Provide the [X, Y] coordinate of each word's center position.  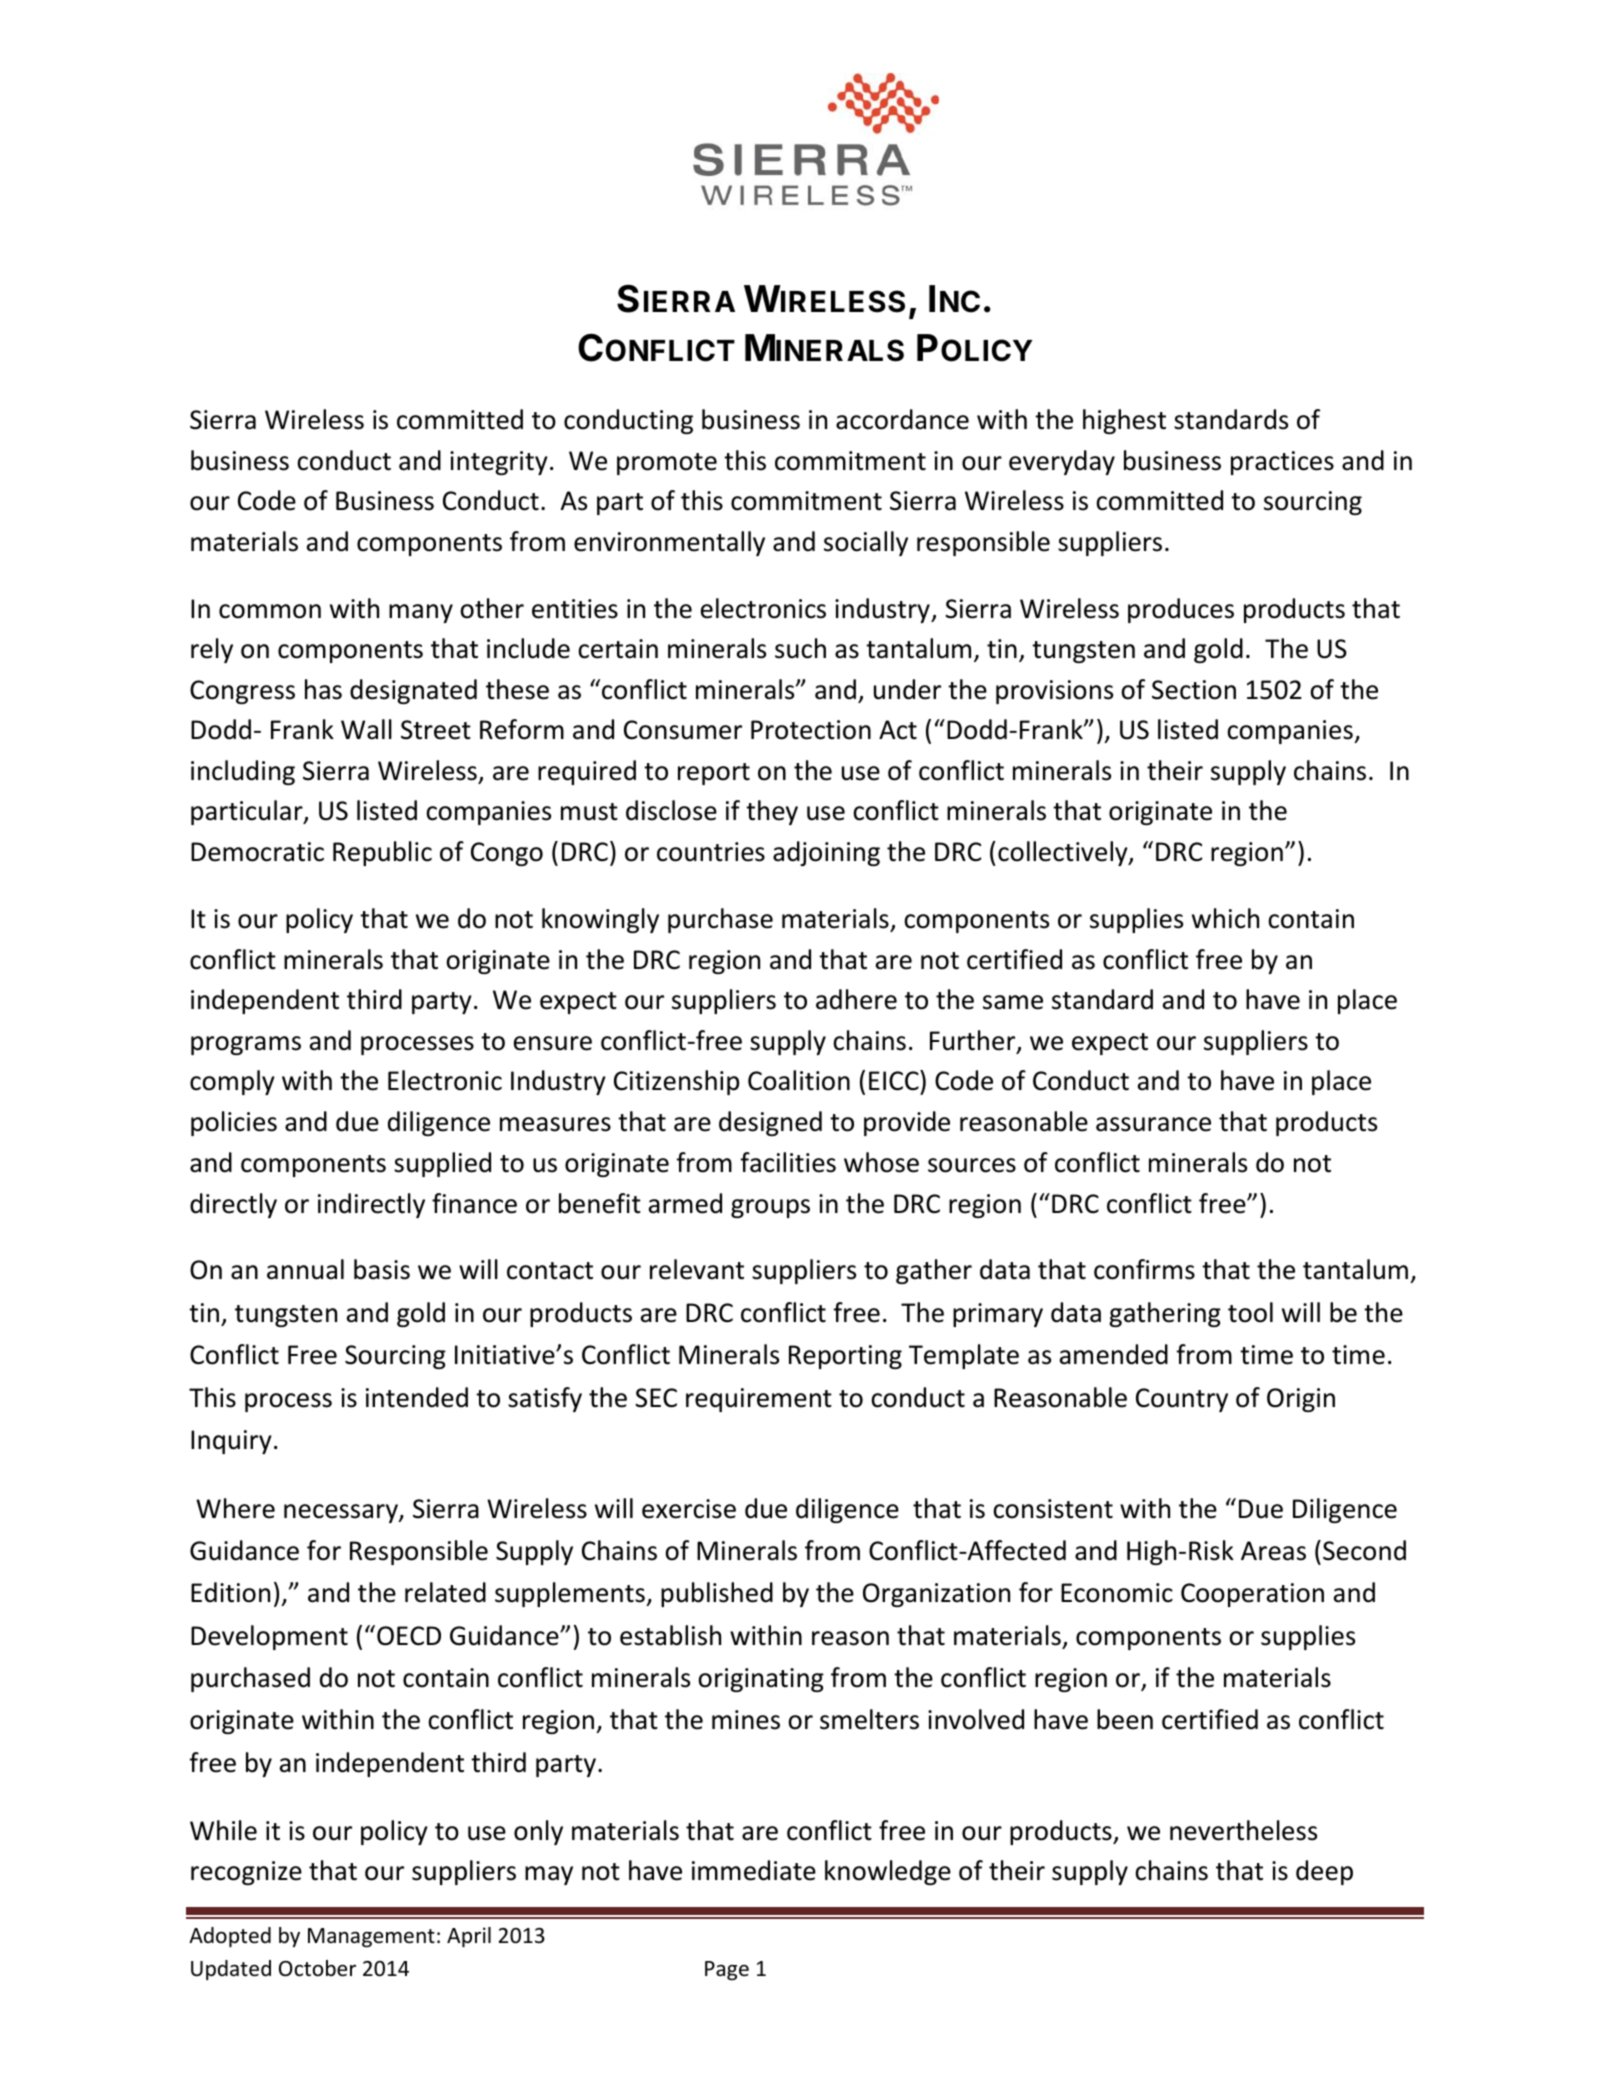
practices [1282, 463]
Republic [382, 853]
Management [371, 1938]
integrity [499, 463]
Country [1182, 1400]
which [1225, 918]
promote [667, 464]
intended [417, 1397]
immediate [754, 1870]
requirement [759, 1400]
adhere [856, 999]
